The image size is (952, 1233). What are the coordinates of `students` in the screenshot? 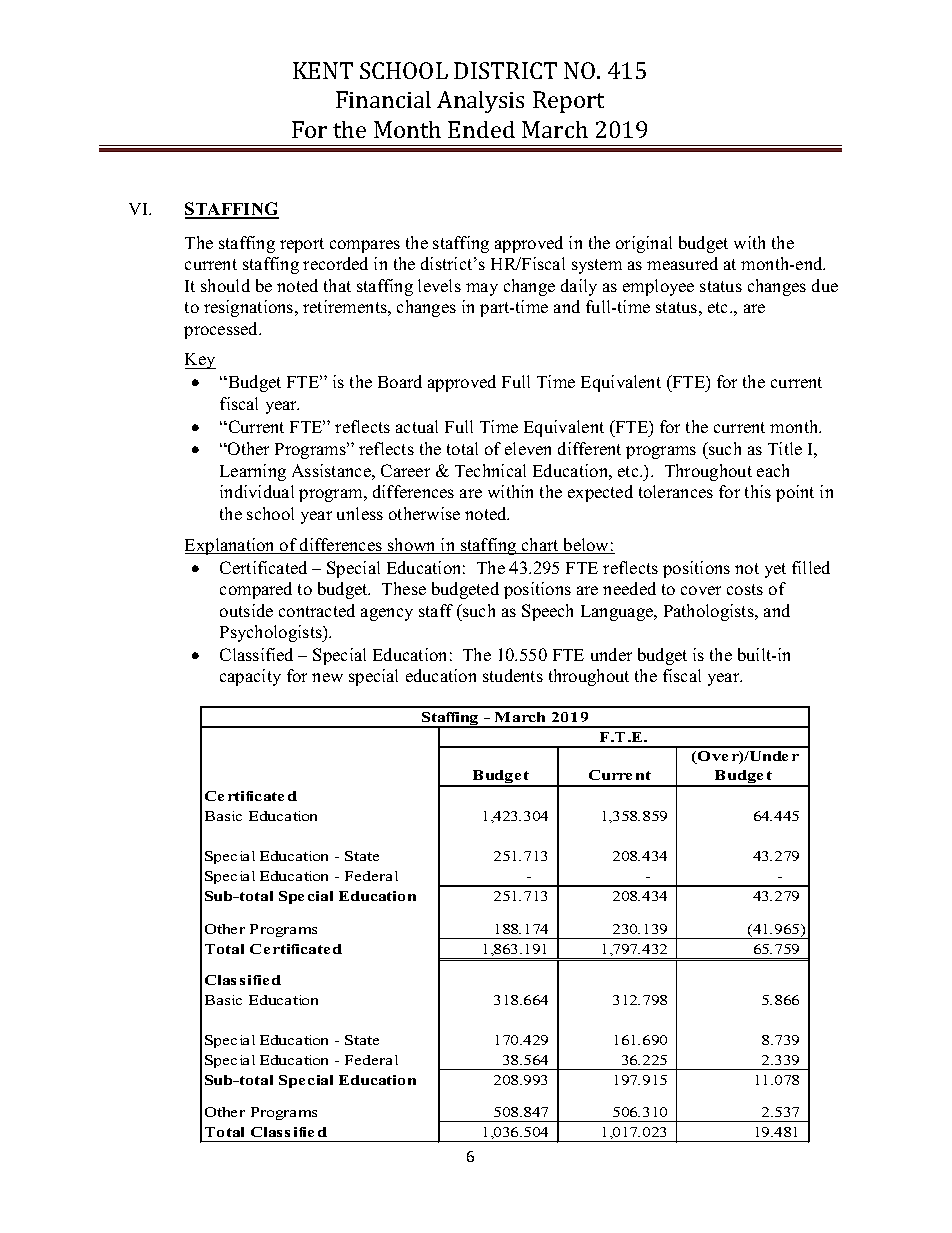 It's located at (513, 675).
